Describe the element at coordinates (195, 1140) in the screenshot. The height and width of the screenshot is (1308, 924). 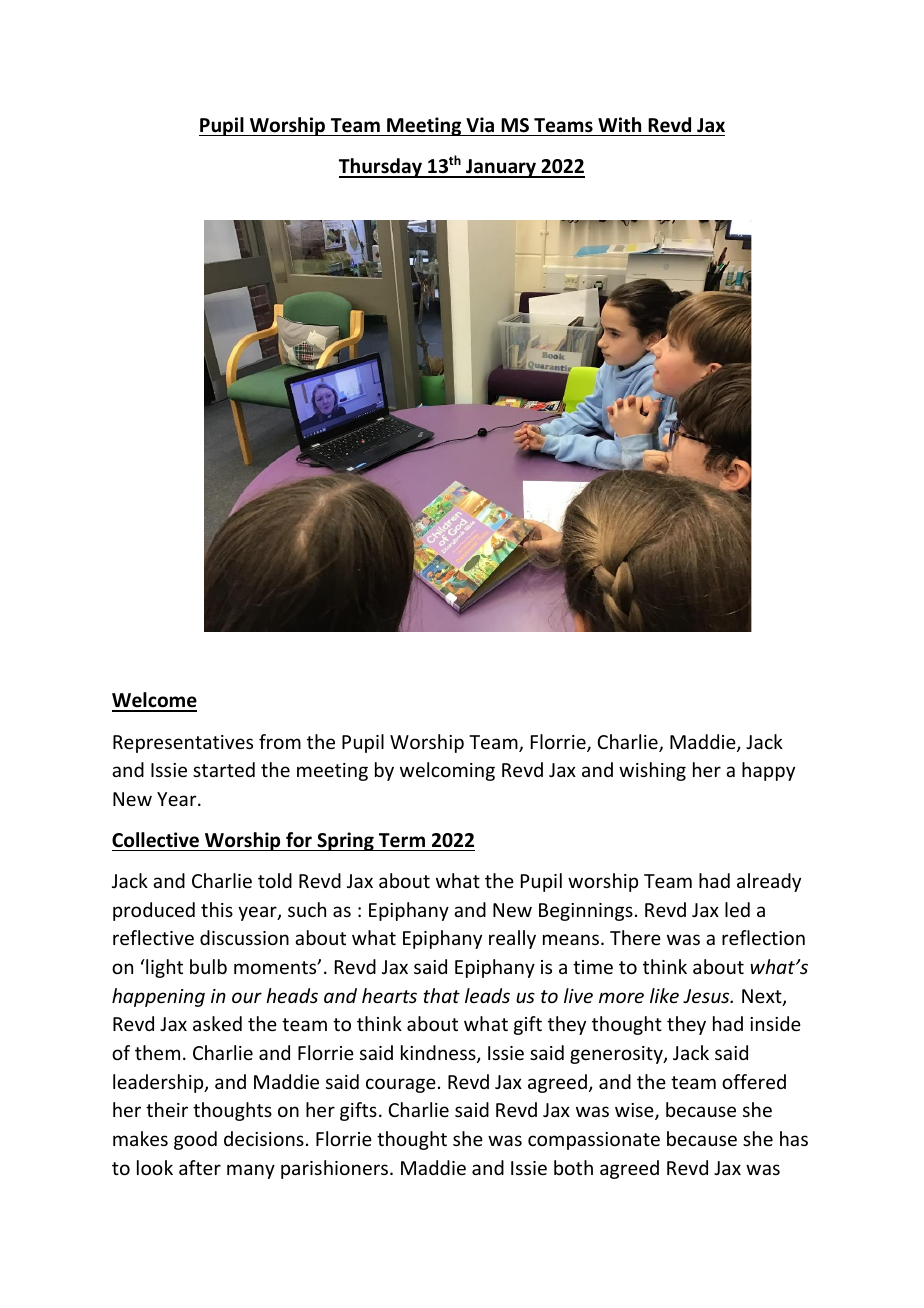
I see `good` at that location.
